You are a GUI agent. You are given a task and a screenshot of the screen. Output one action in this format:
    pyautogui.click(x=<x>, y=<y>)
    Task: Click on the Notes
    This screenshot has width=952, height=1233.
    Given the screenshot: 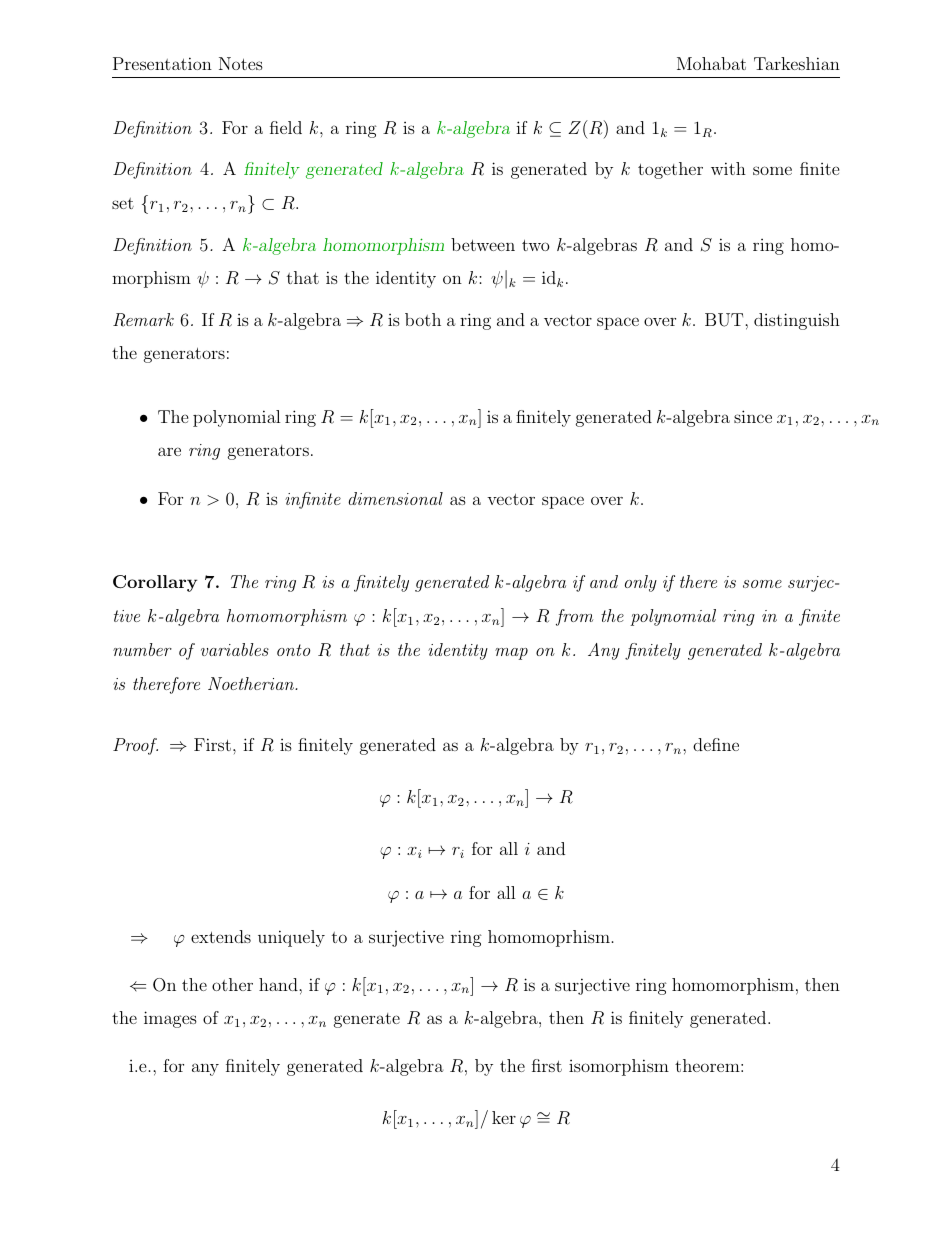 What is the action you would take?
    pyautogui.click(x=241, y=63)
